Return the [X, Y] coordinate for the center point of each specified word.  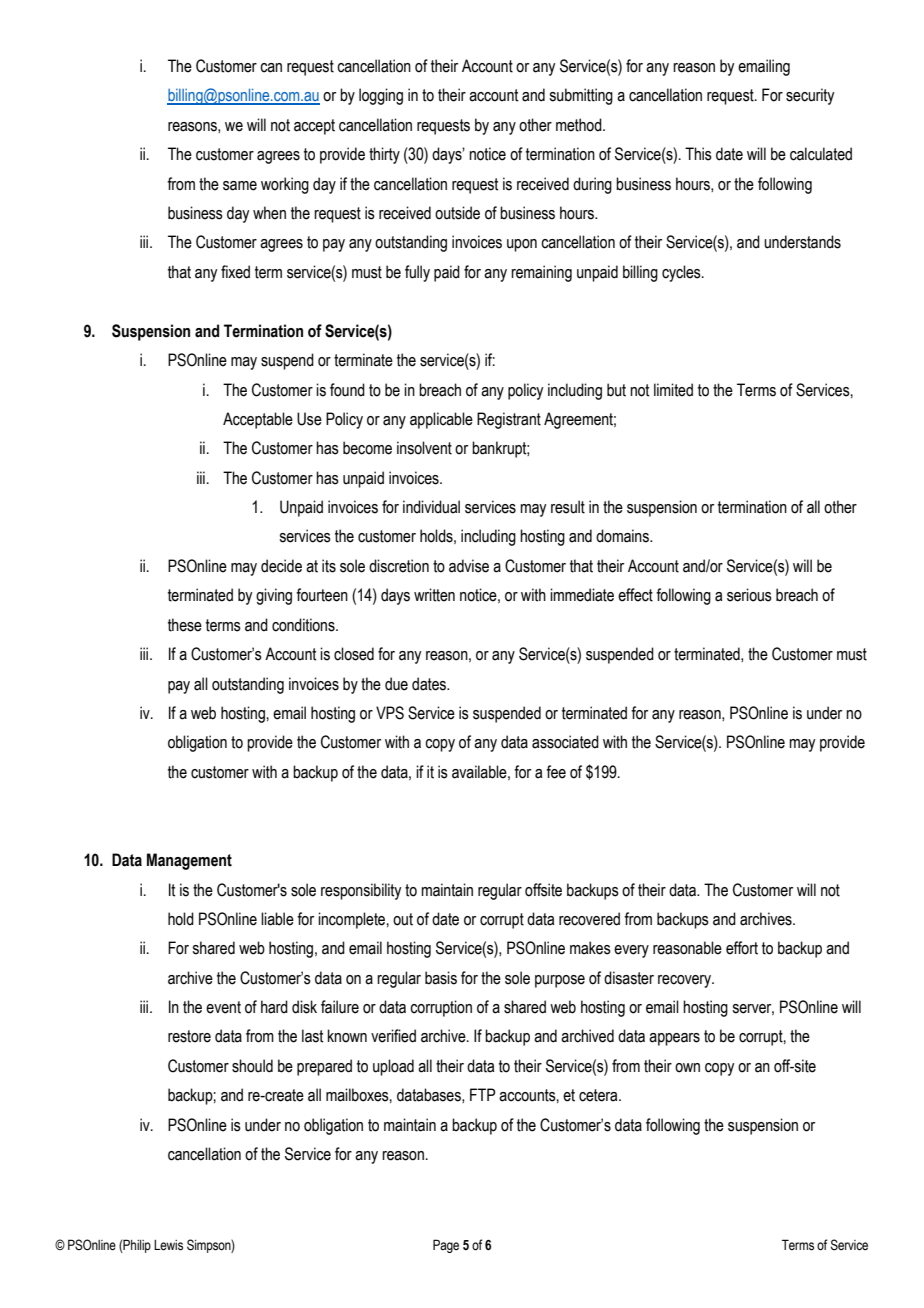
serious [749, 595]
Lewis [168, 1245]
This [698, 154]
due [396, 684]
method [580, 125]
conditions [304, 625]
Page [446, 1246]
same [240, 186]
